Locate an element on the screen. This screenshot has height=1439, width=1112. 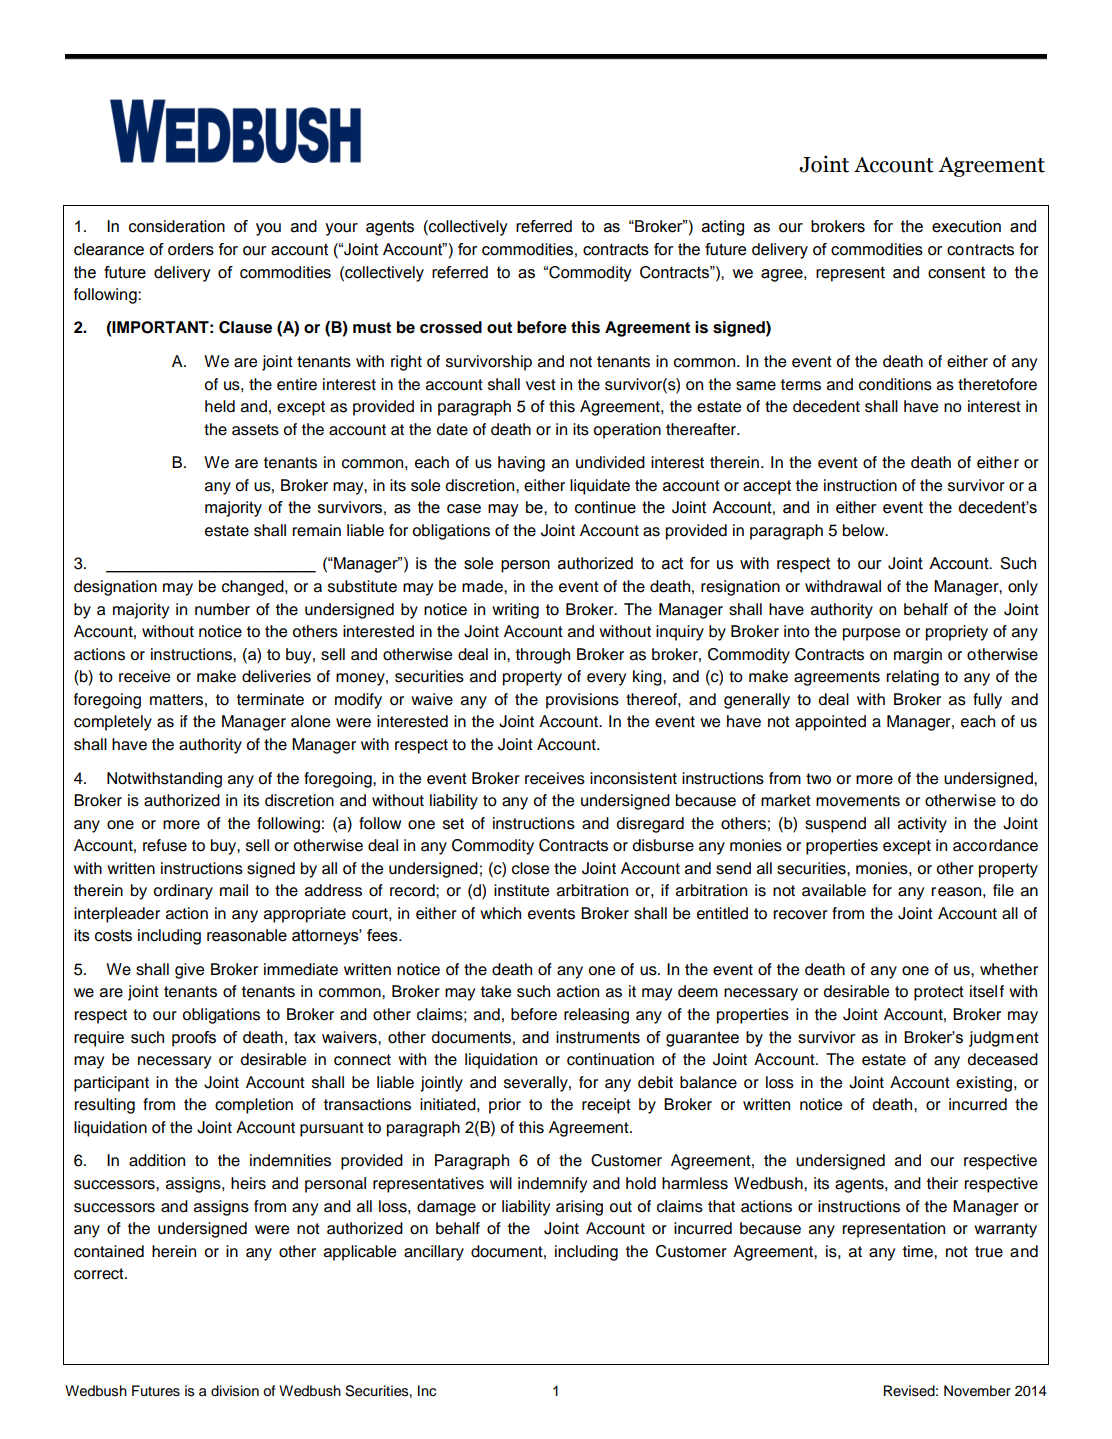
protect is located at coordinates (939, 993).
